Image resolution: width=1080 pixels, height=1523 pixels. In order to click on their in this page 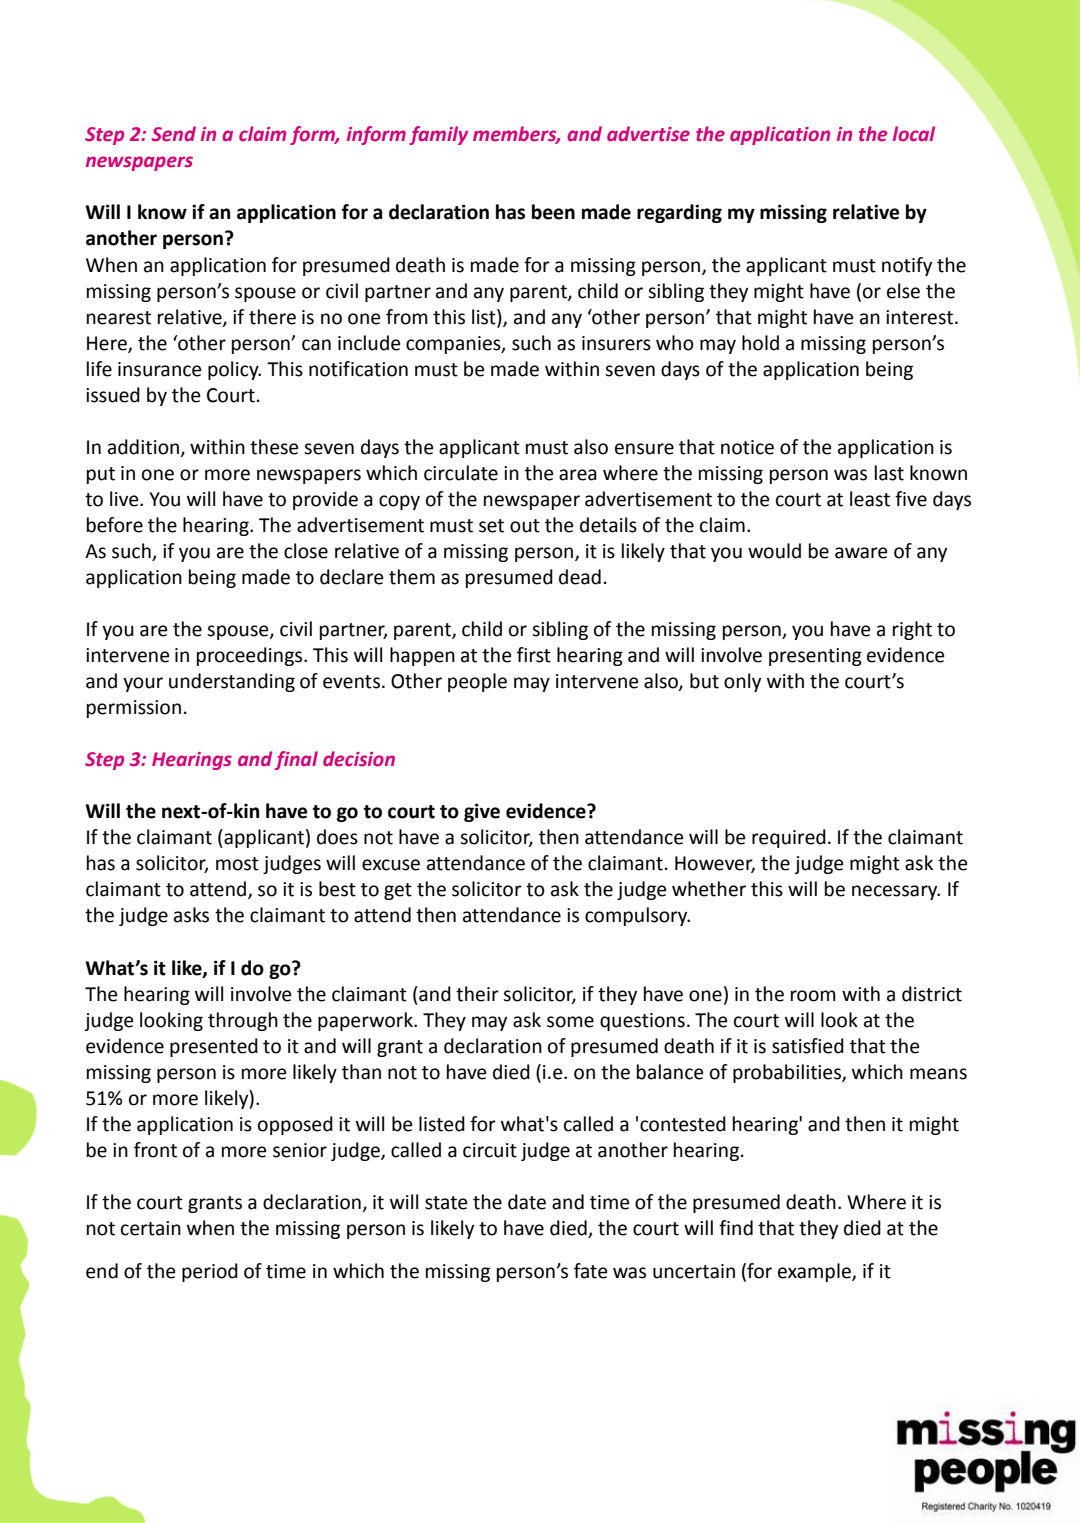, I will do `click(477, 994)`.
